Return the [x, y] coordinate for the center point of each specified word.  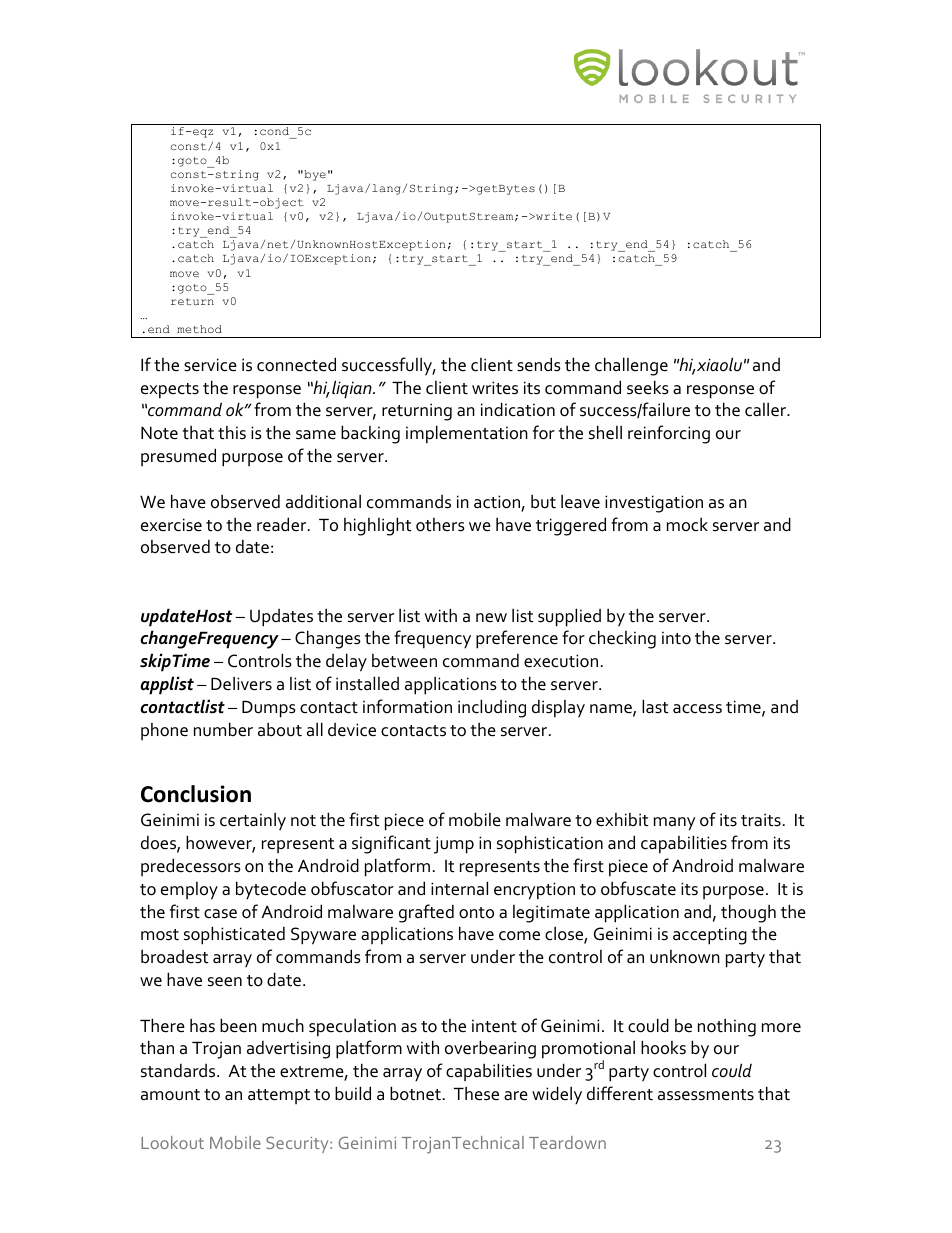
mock [687, 524]
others [440, 525]
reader [283, 524]
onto [476, 913]
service [210, 365]
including [492, 708]
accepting [710, 936]
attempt [279, 1096]
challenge [631, 366]
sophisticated [234, 935]
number [223, 729]
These [476, 1093]
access [697, 709]
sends [539, 364]
